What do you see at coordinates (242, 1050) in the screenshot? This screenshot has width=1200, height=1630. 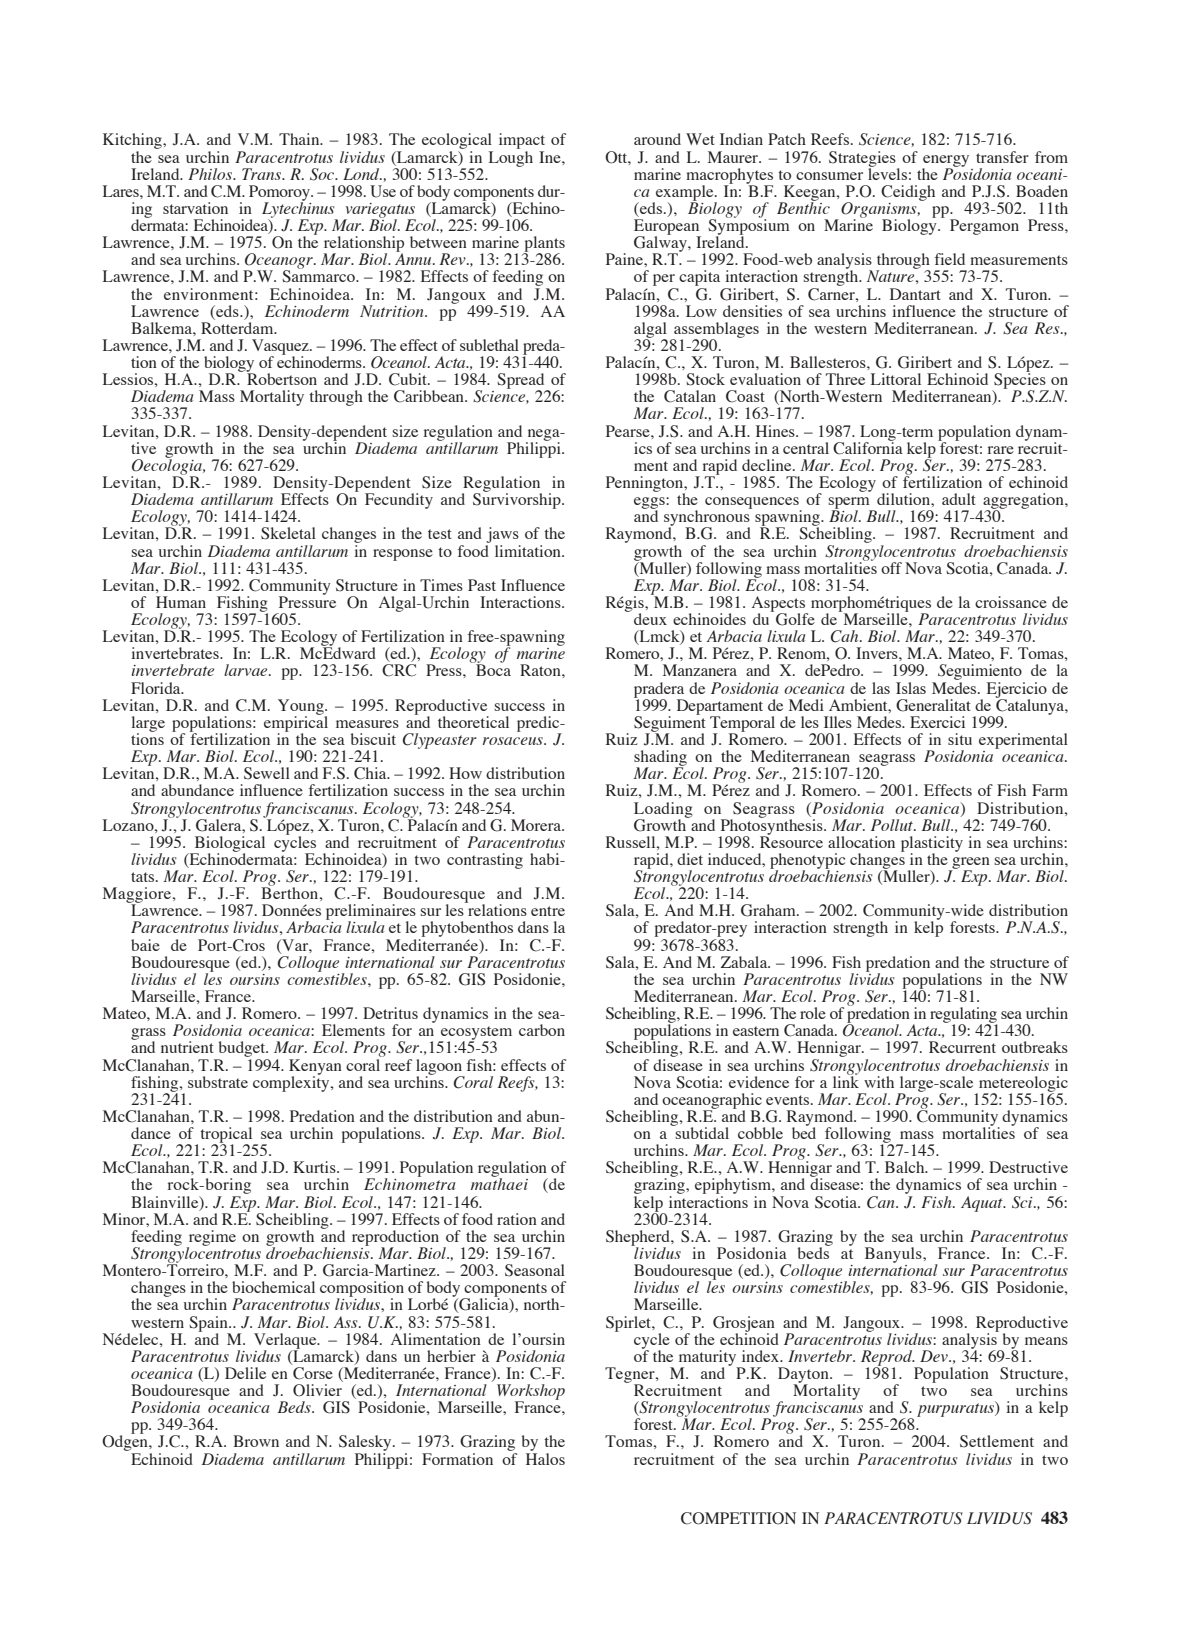 I see `budget` at bounding box center [242, 1050].
